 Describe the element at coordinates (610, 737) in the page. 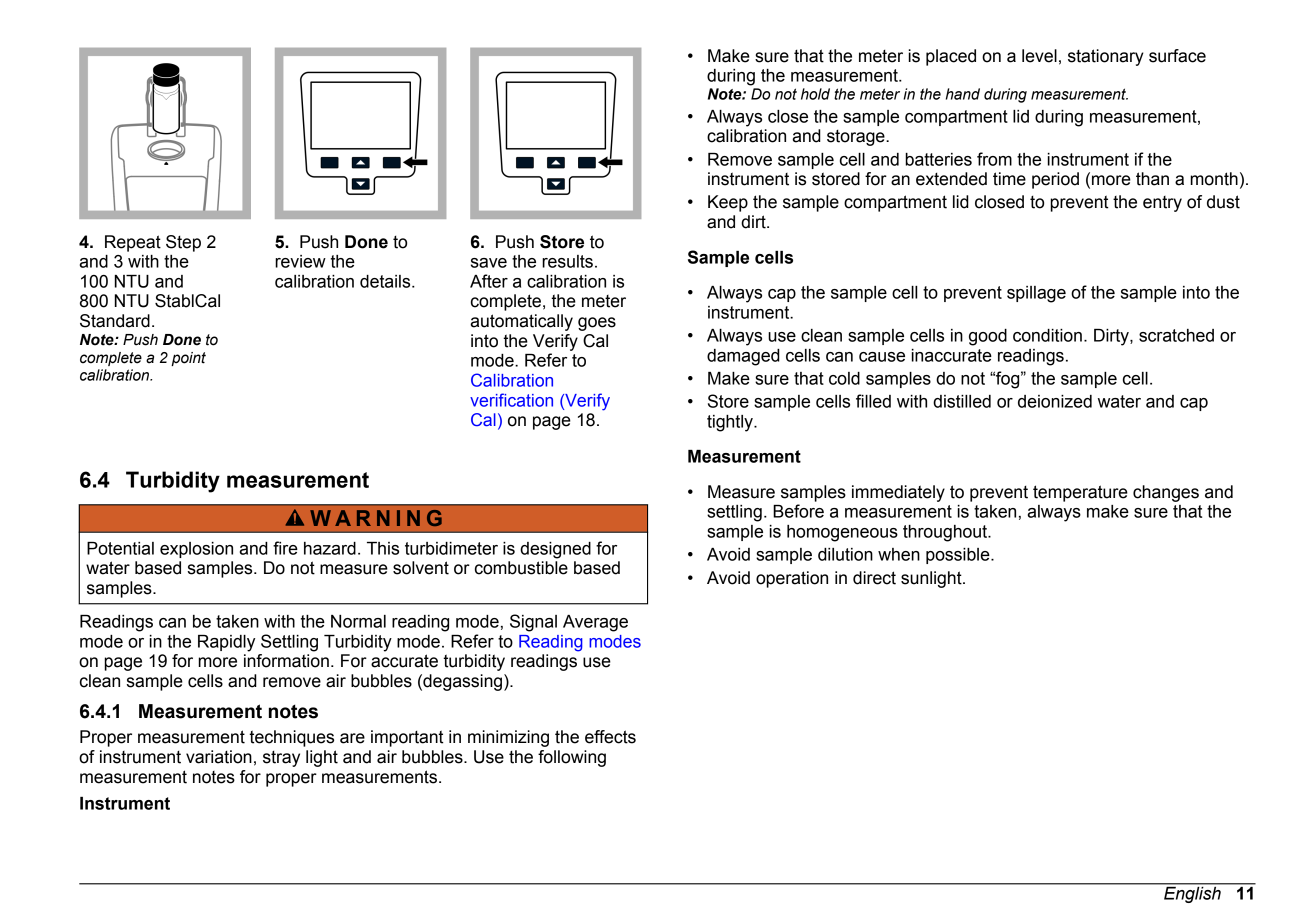

I see `effects` at that location.
